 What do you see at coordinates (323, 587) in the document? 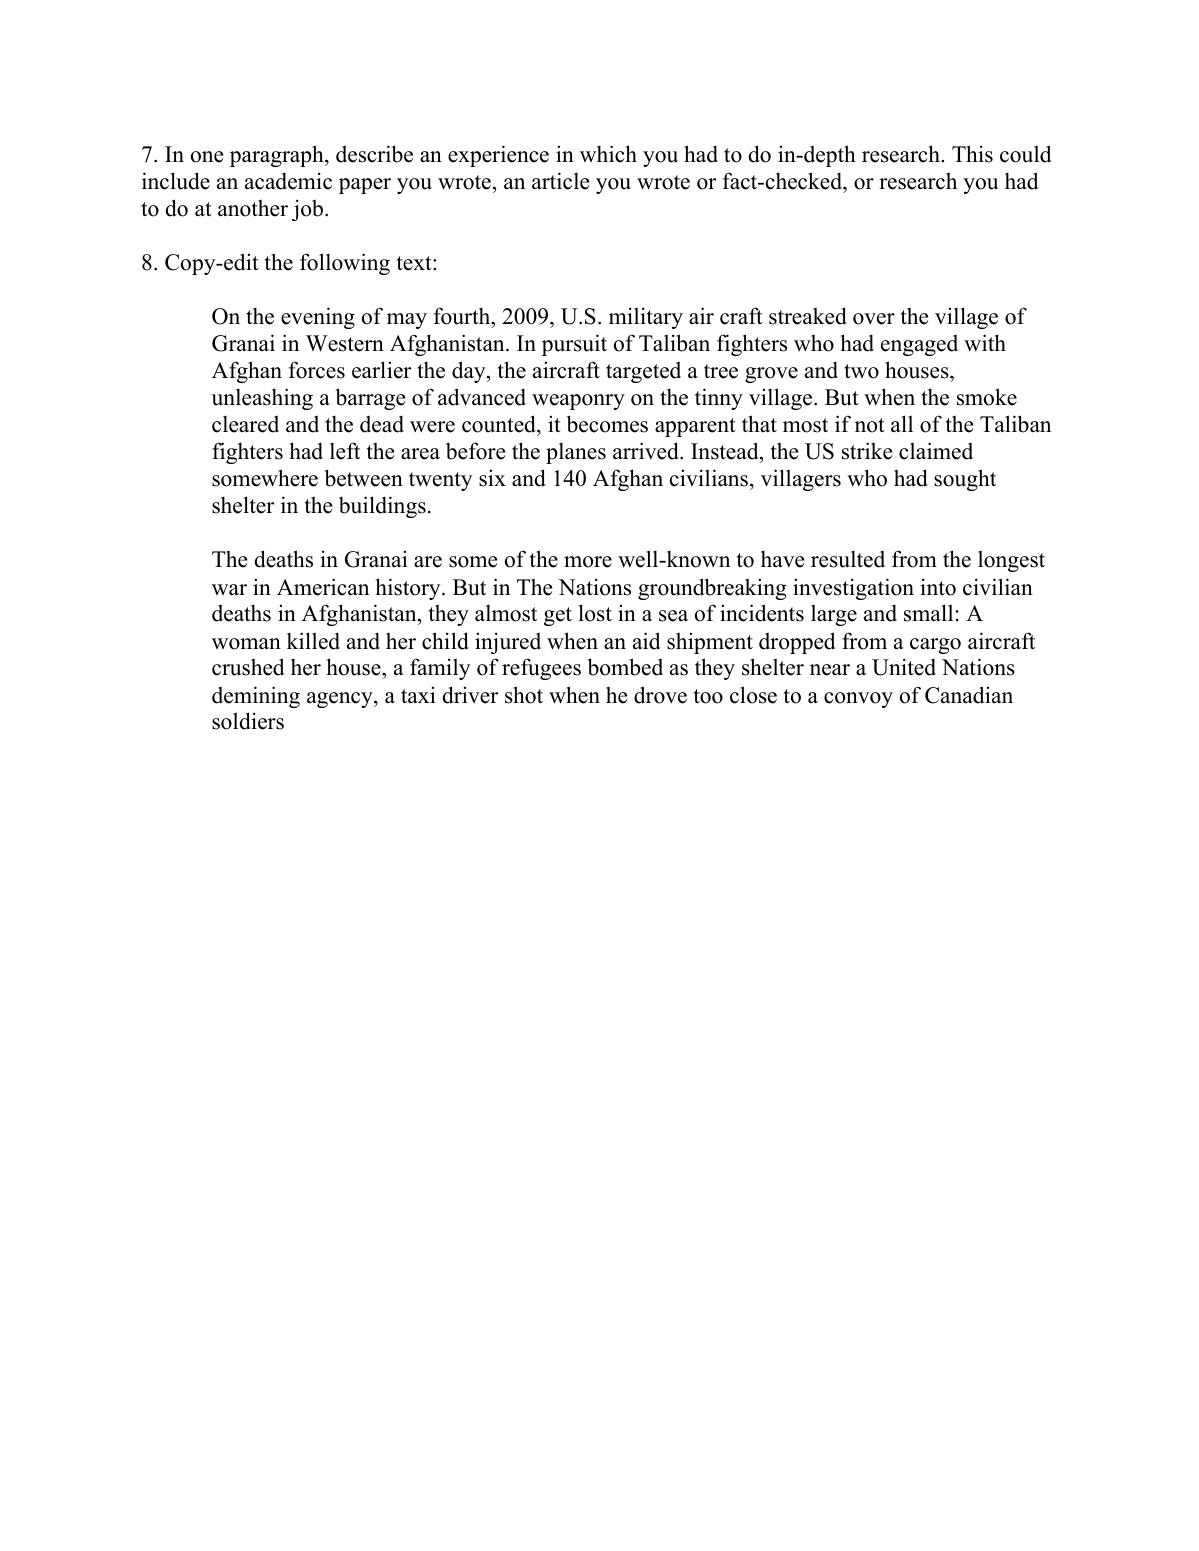
I see `American` at bounding box center [323, 587].
